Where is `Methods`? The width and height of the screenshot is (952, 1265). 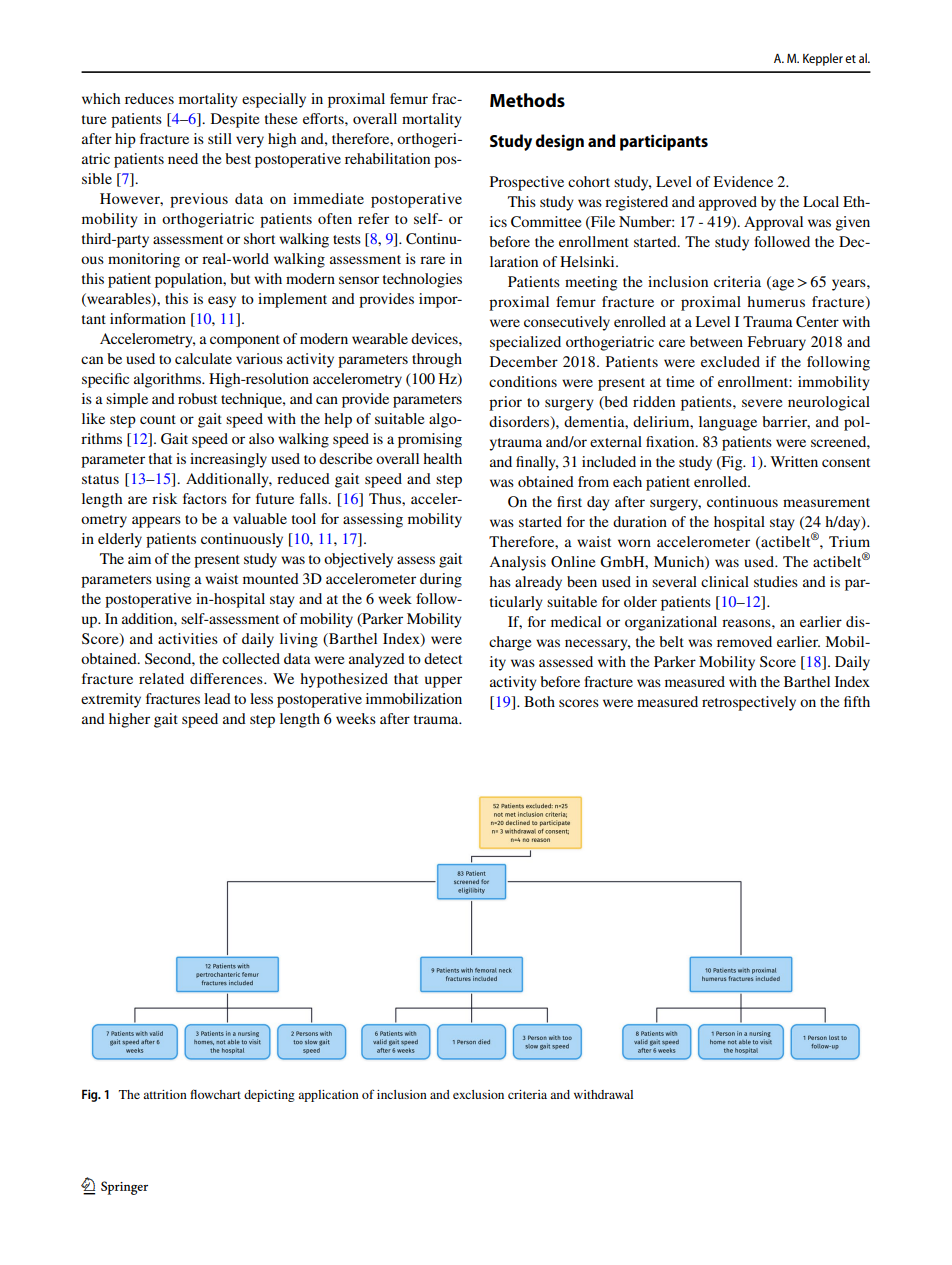 Methods is located at coordinates (527, 100).
